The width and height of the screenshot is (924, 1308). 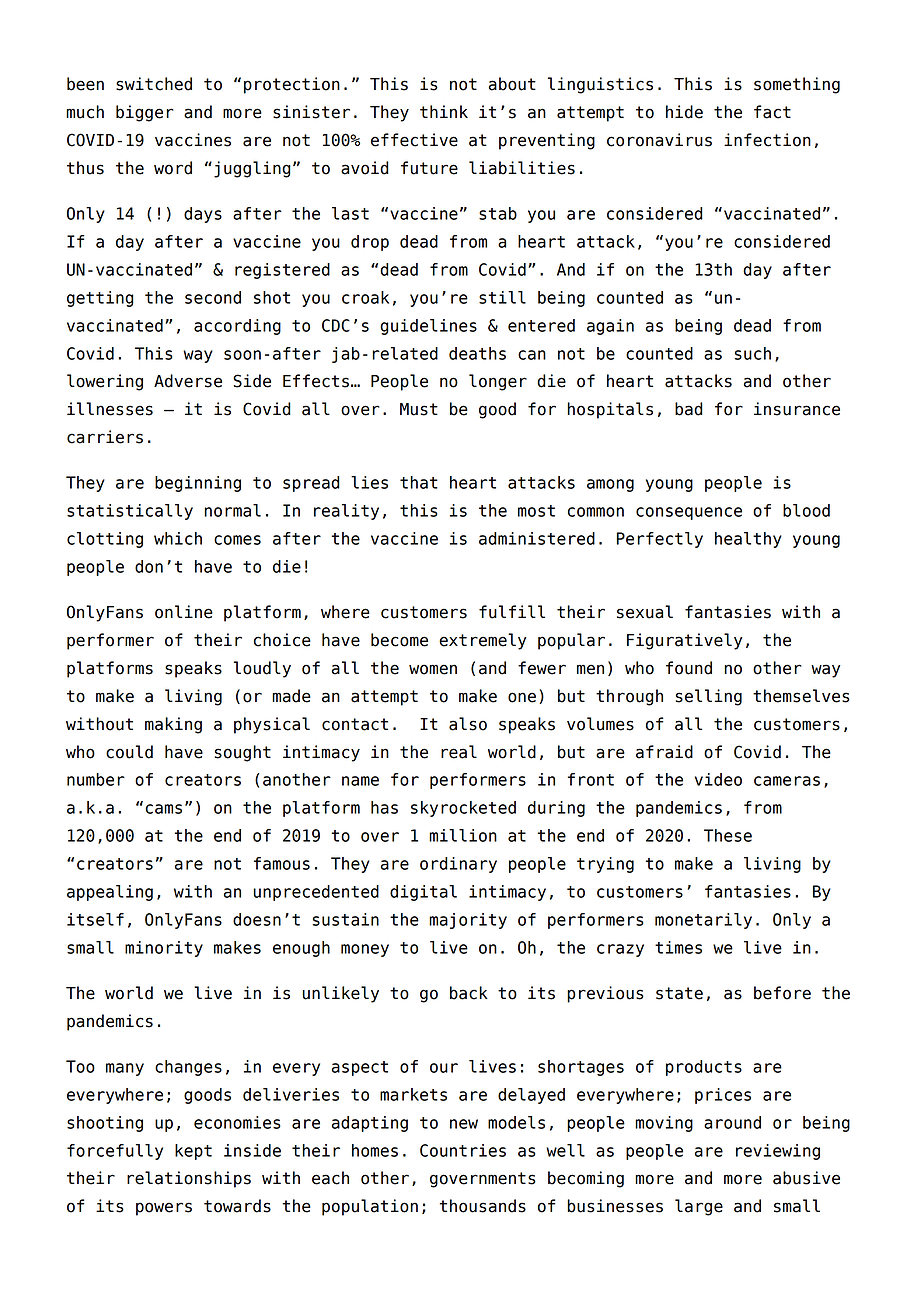 What do you see at coordinates (463, 835) in the screenshot?
I see `million` at bounding box center [463, 835].
